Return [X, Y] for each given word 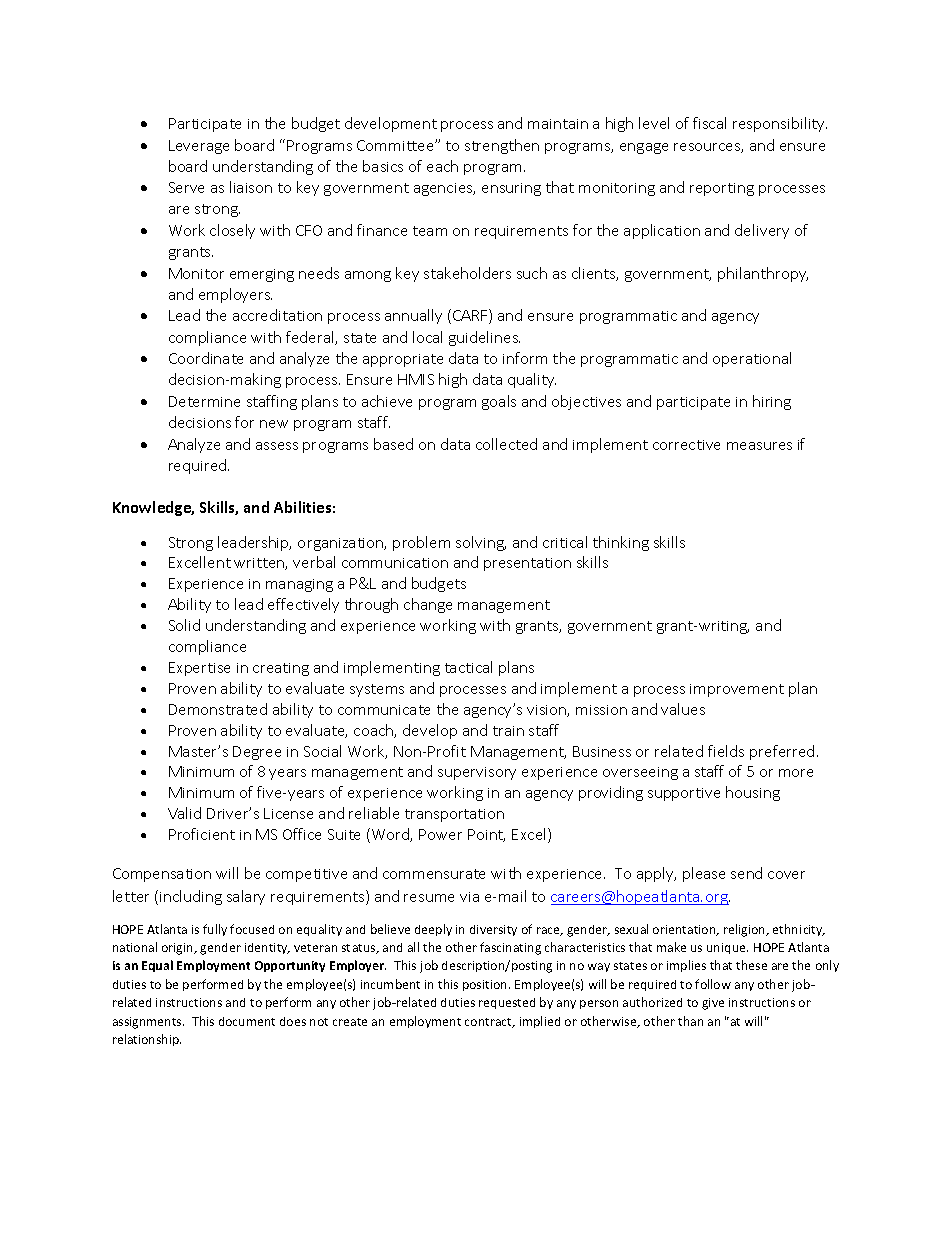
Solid [184, 625]
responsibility [780, 124]
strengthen [502, 146]
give [713, 1004]
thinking [621, 543]
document [247, 1021]
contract [490, 1023]
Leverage [199, 147]
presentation [527, 564]
